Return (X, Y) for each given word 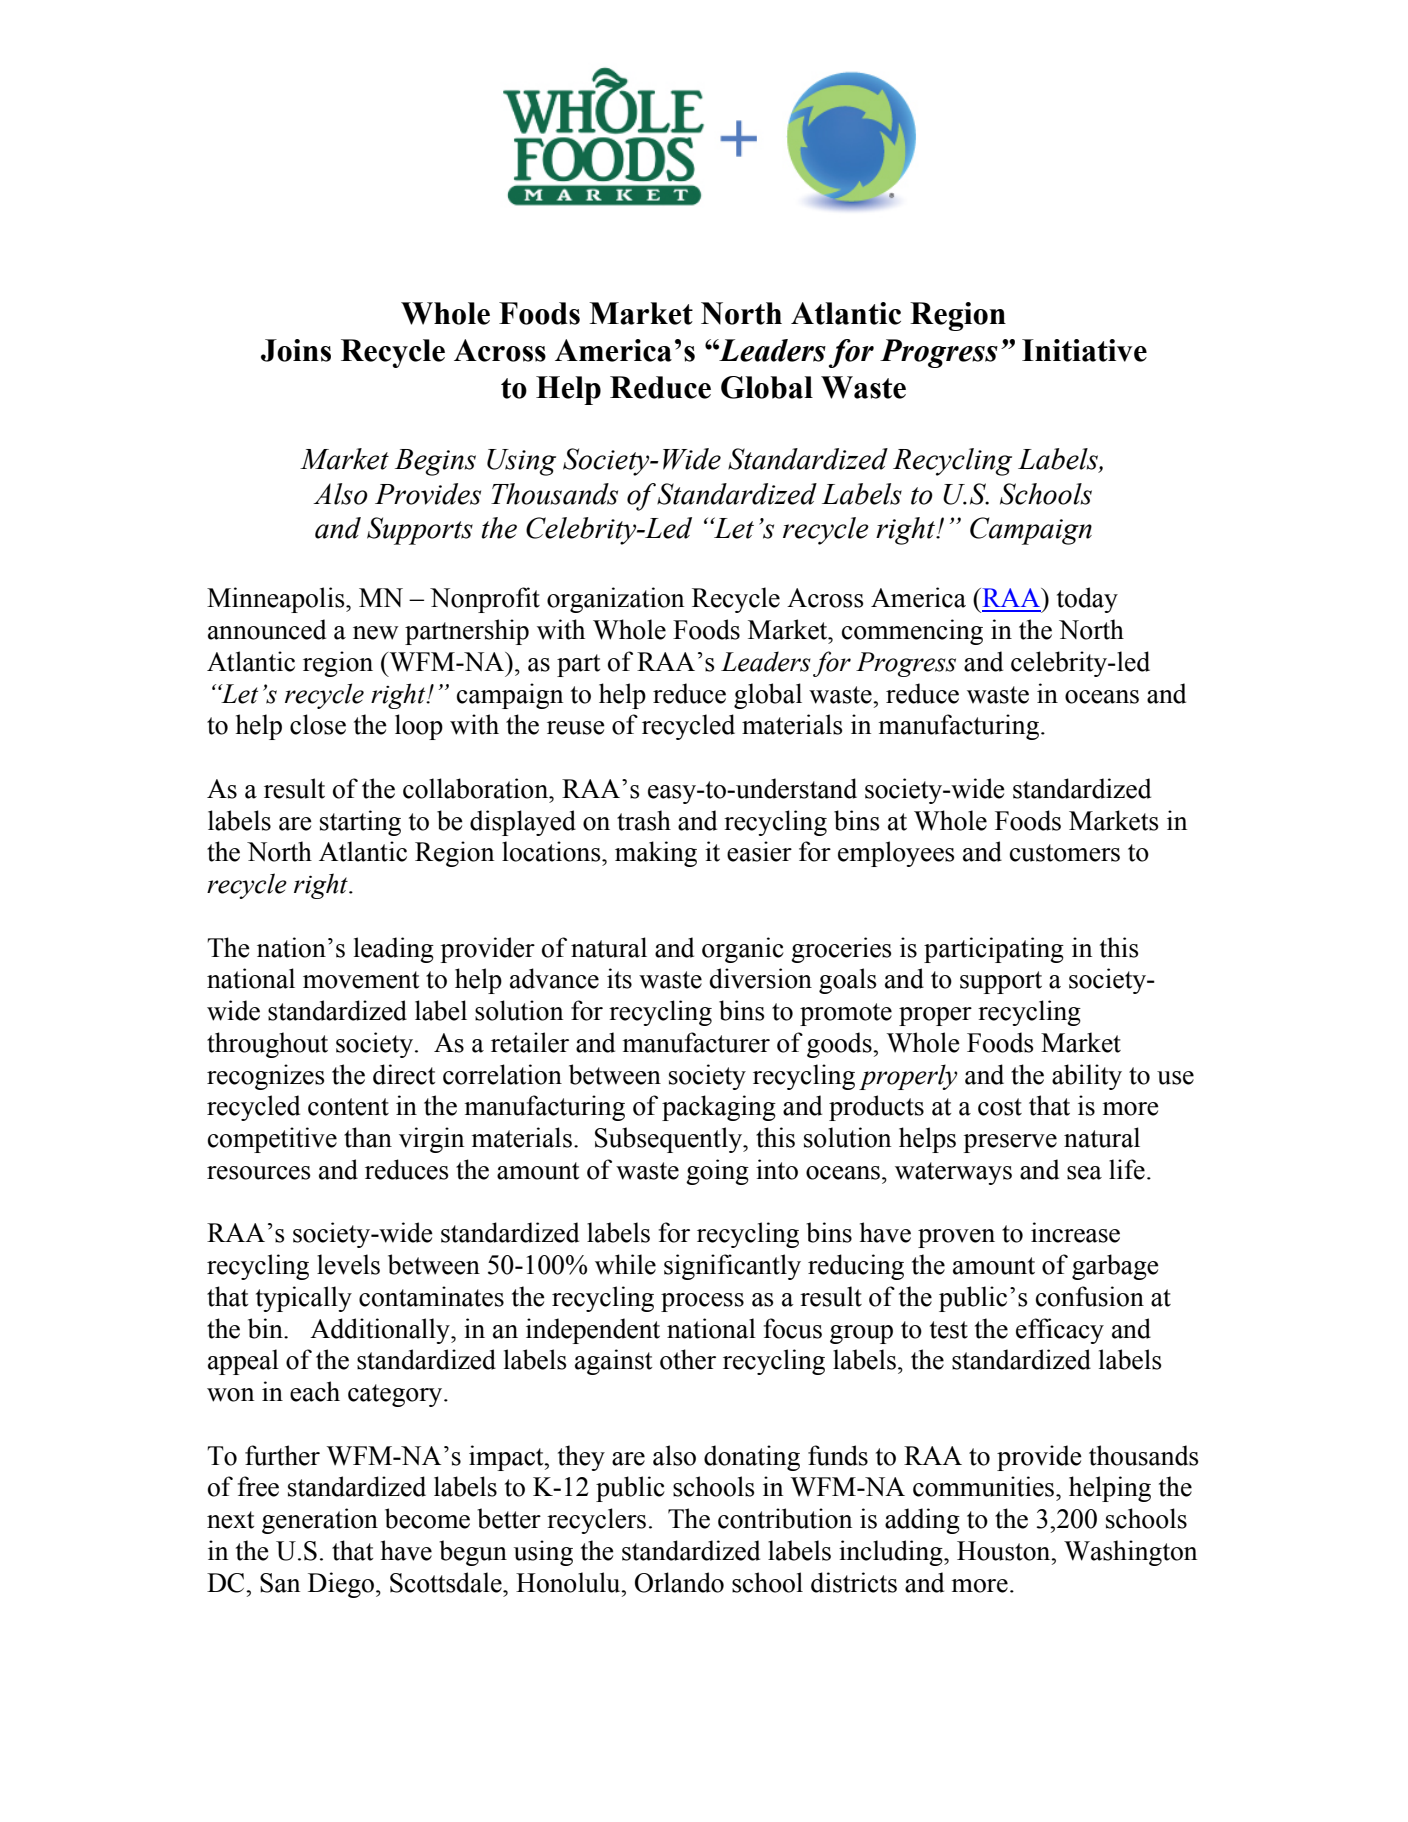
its (619, 978)
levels (348, 1264)
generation (320, 1521)
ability (1087, 1077)
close (318, 724)
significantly (732, 1267)
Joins (296, 350)
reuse (576, 728)
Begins (435, 462)
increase (1075, 1232)
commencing (912, 632)
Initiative (1084, 350)
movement (361, 980)
